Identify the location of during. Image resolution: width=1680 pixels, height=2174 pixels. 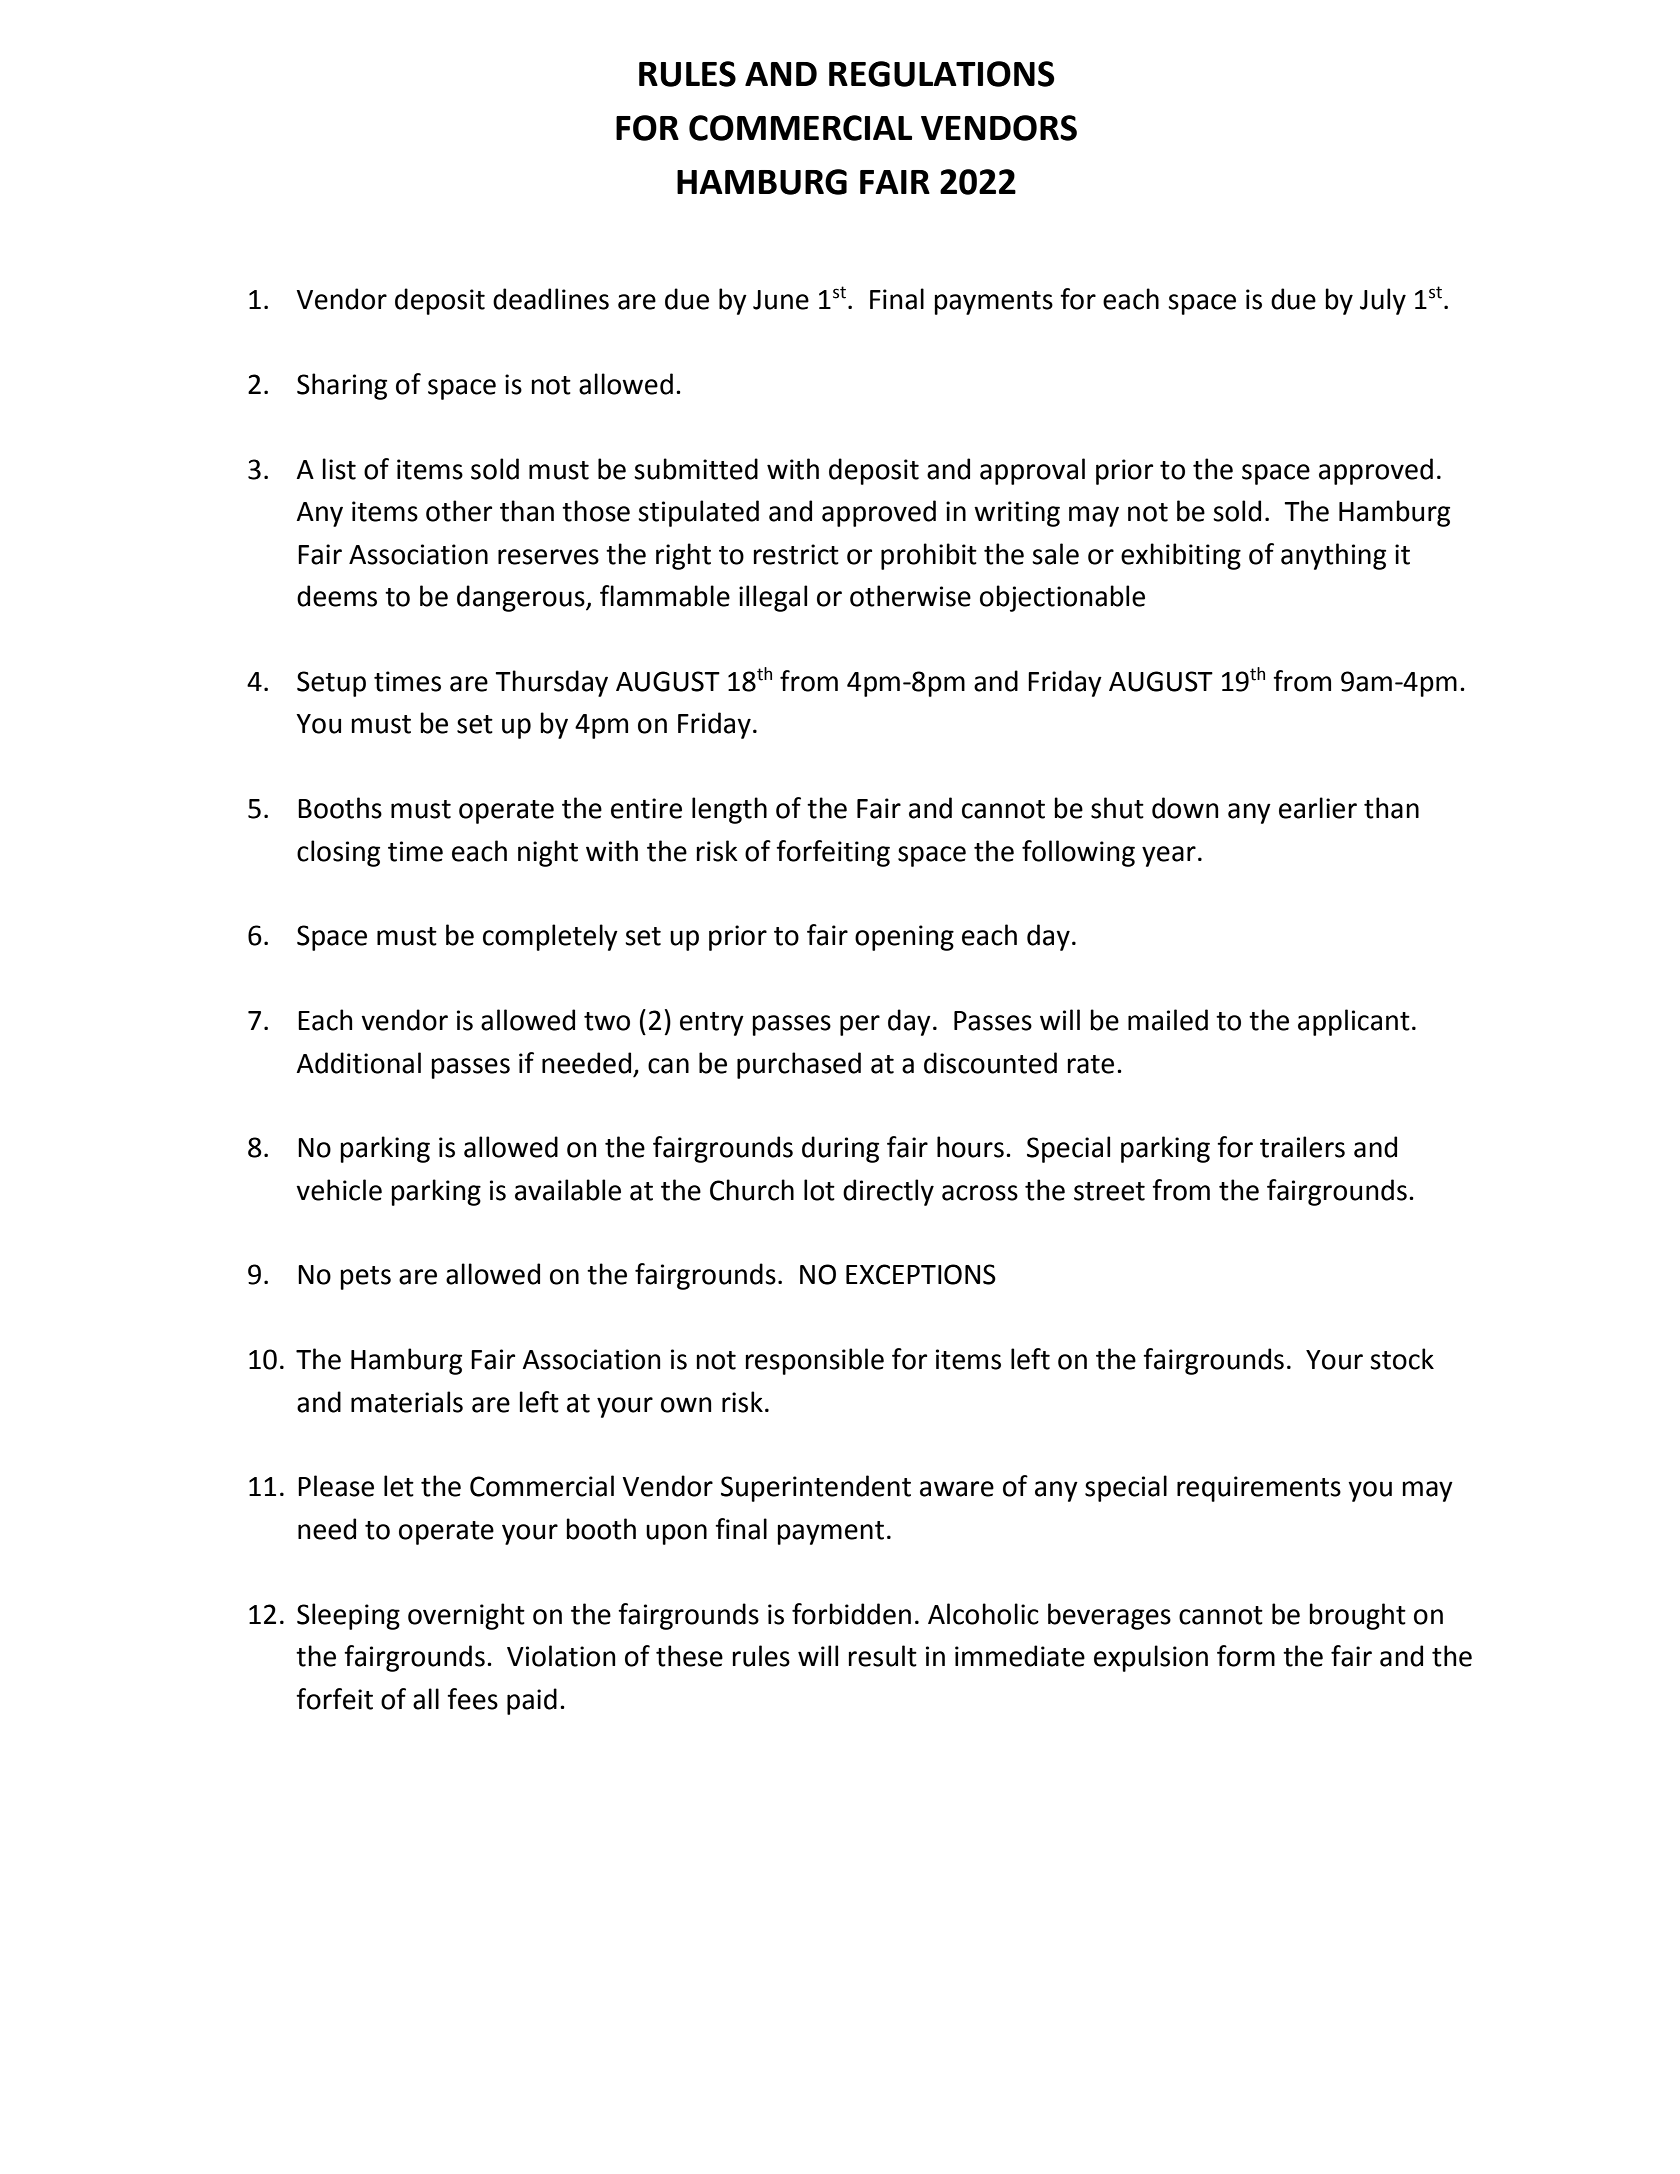
(840, 1149).
